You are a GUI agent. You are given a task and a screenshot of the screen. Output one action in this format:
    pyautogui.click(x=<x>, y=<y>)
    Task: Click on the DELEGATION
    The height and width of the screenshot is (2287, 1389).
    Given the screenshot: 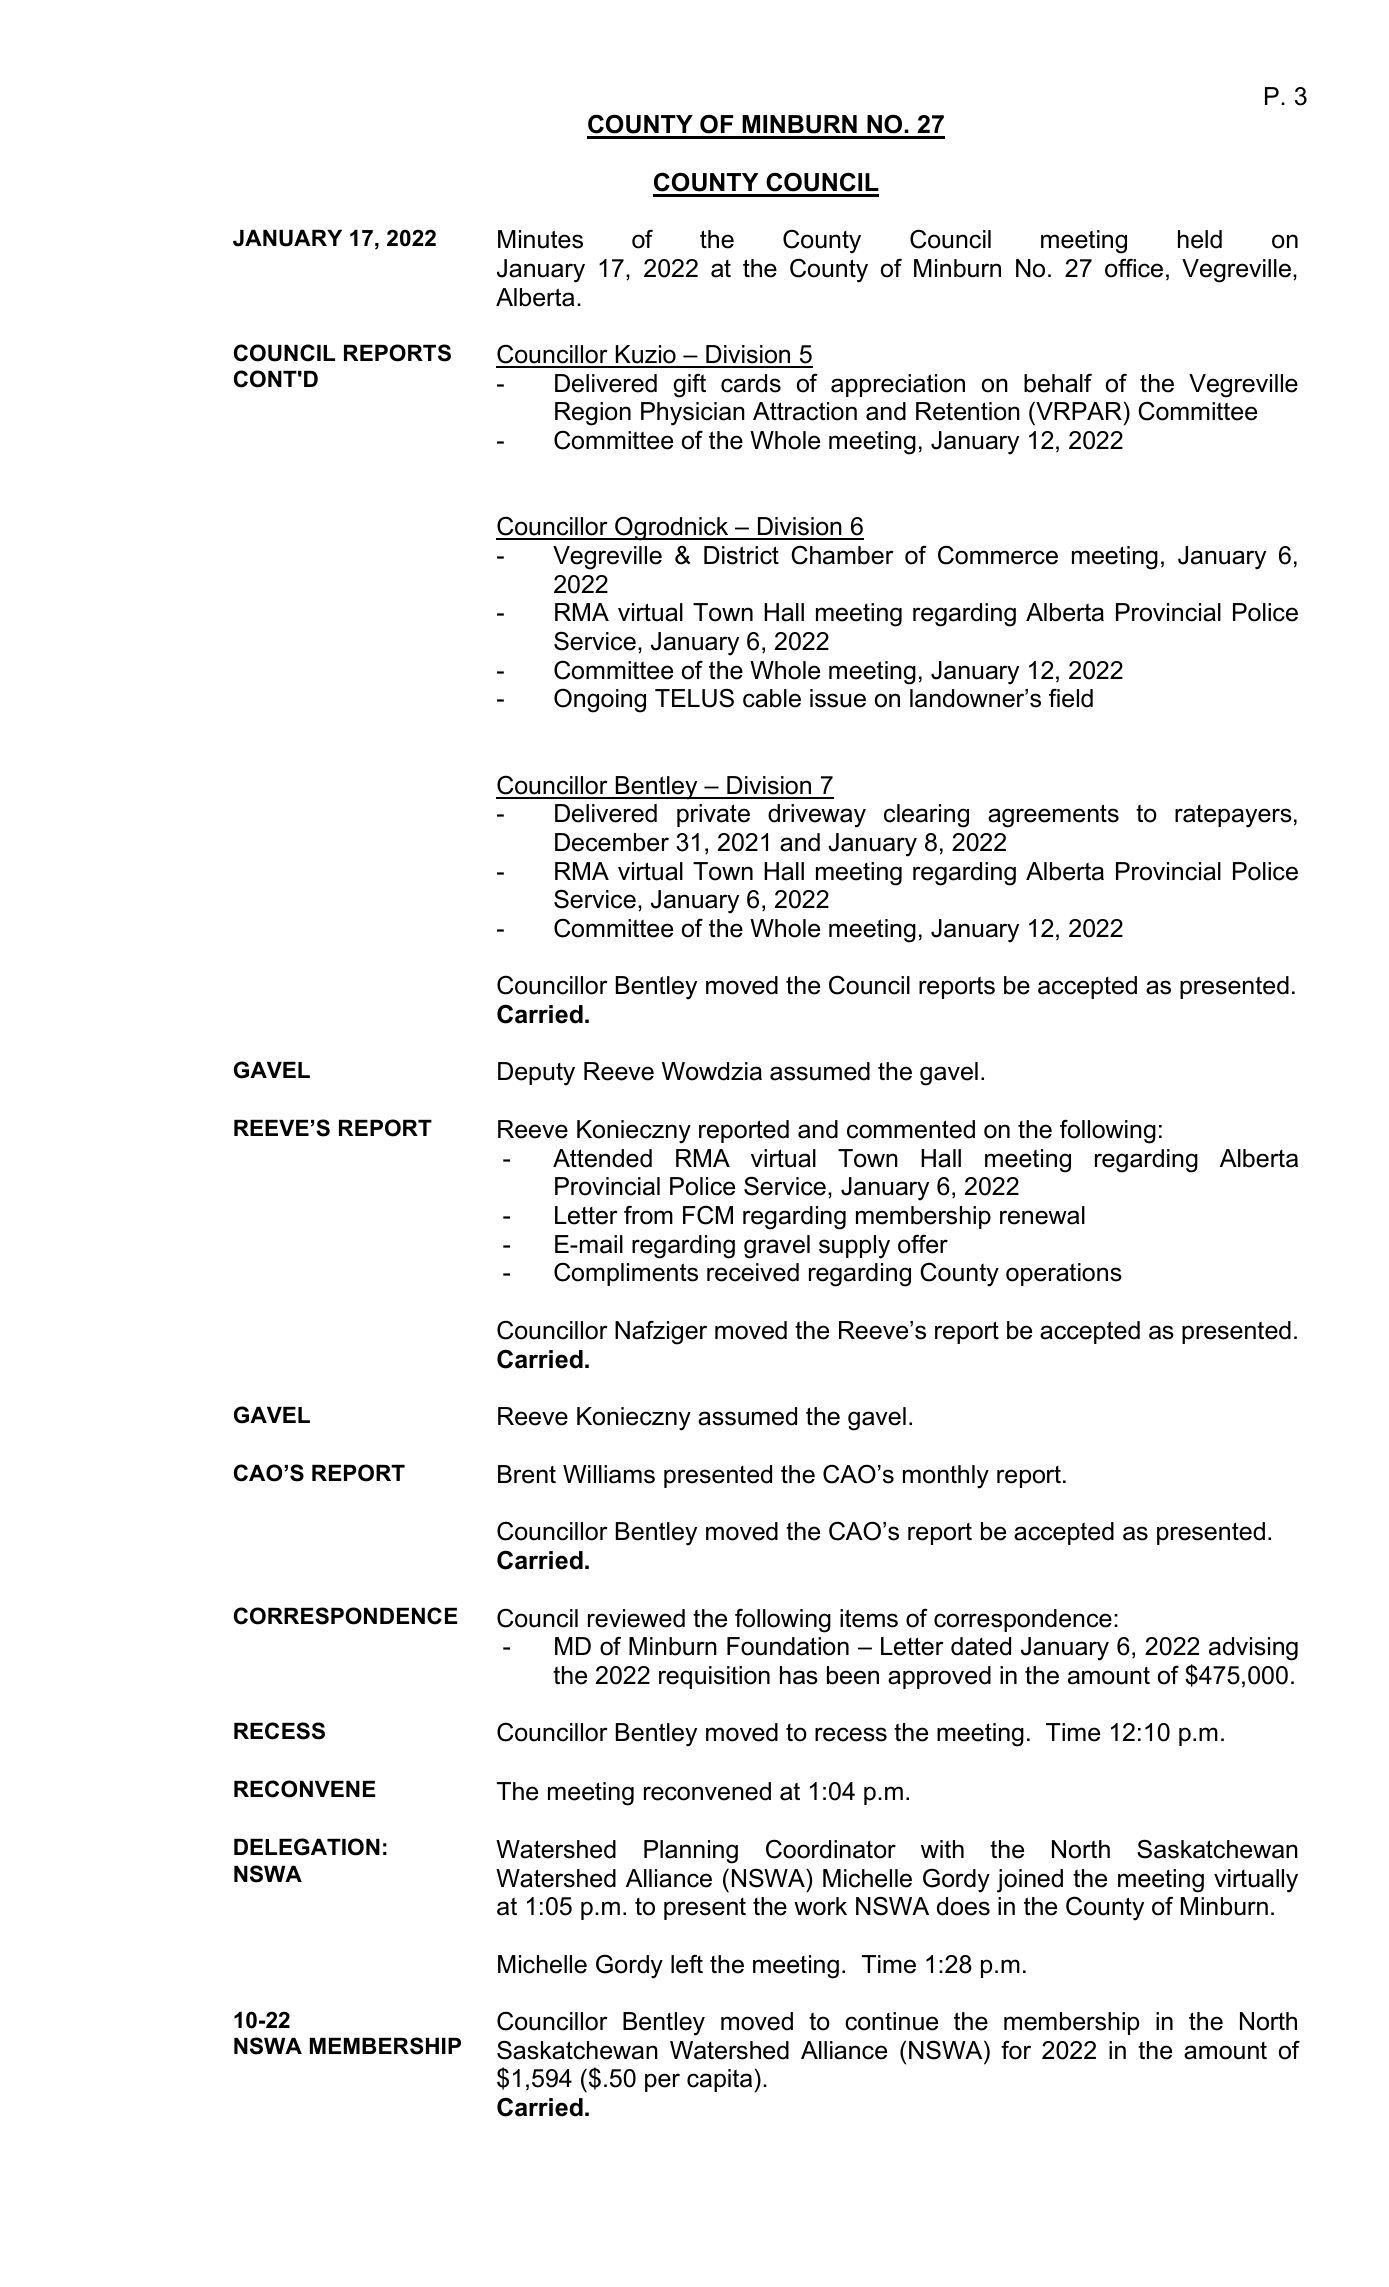 What is the action you would take?
    pyautogui.click(x=307, y=1847)
